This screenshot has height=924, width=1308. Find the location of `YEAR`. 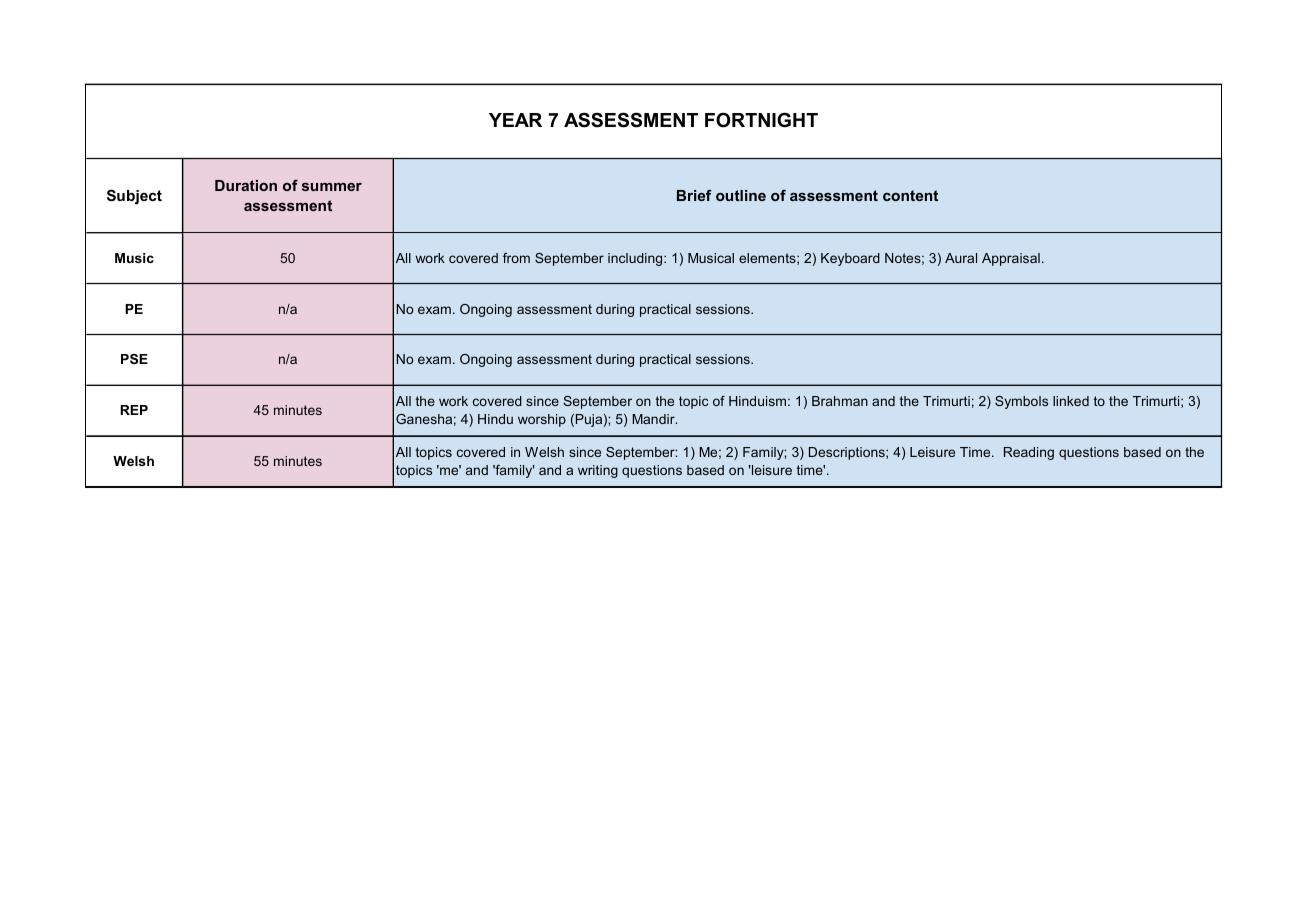

YEAR is located at coordinates (515, 120).
